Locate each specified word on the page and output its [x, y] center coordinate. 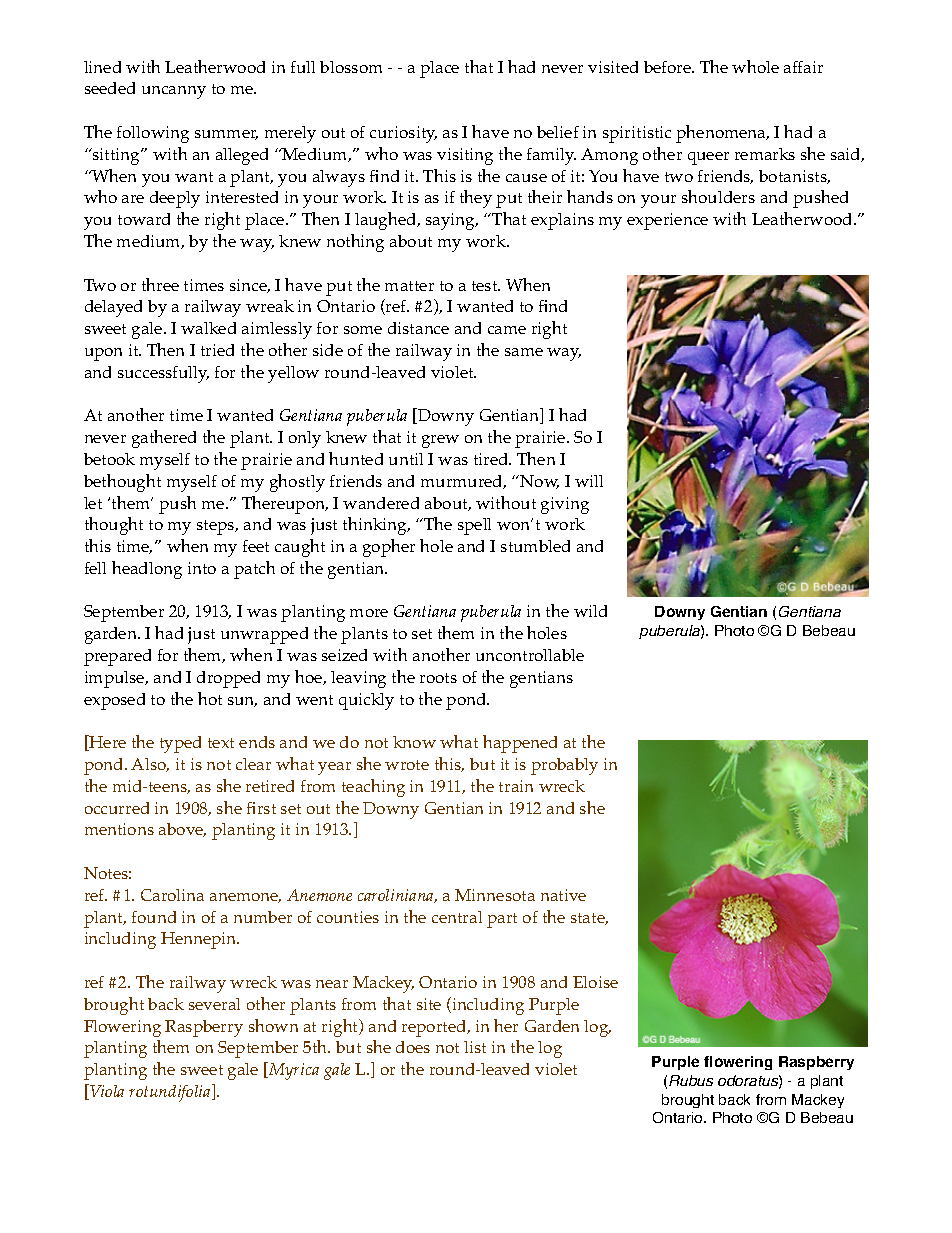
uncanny [174, 92]
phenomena [722, 134]
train [516, 786]
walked [208, 328]
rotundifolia [171, 1093]
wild [590, 611]
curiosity [403, 134]
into [202, 568]
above [182, 830]
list [475, 1047]
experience [667, 221]
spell [474, 526]
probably [564, 766]
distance [418, 328]
